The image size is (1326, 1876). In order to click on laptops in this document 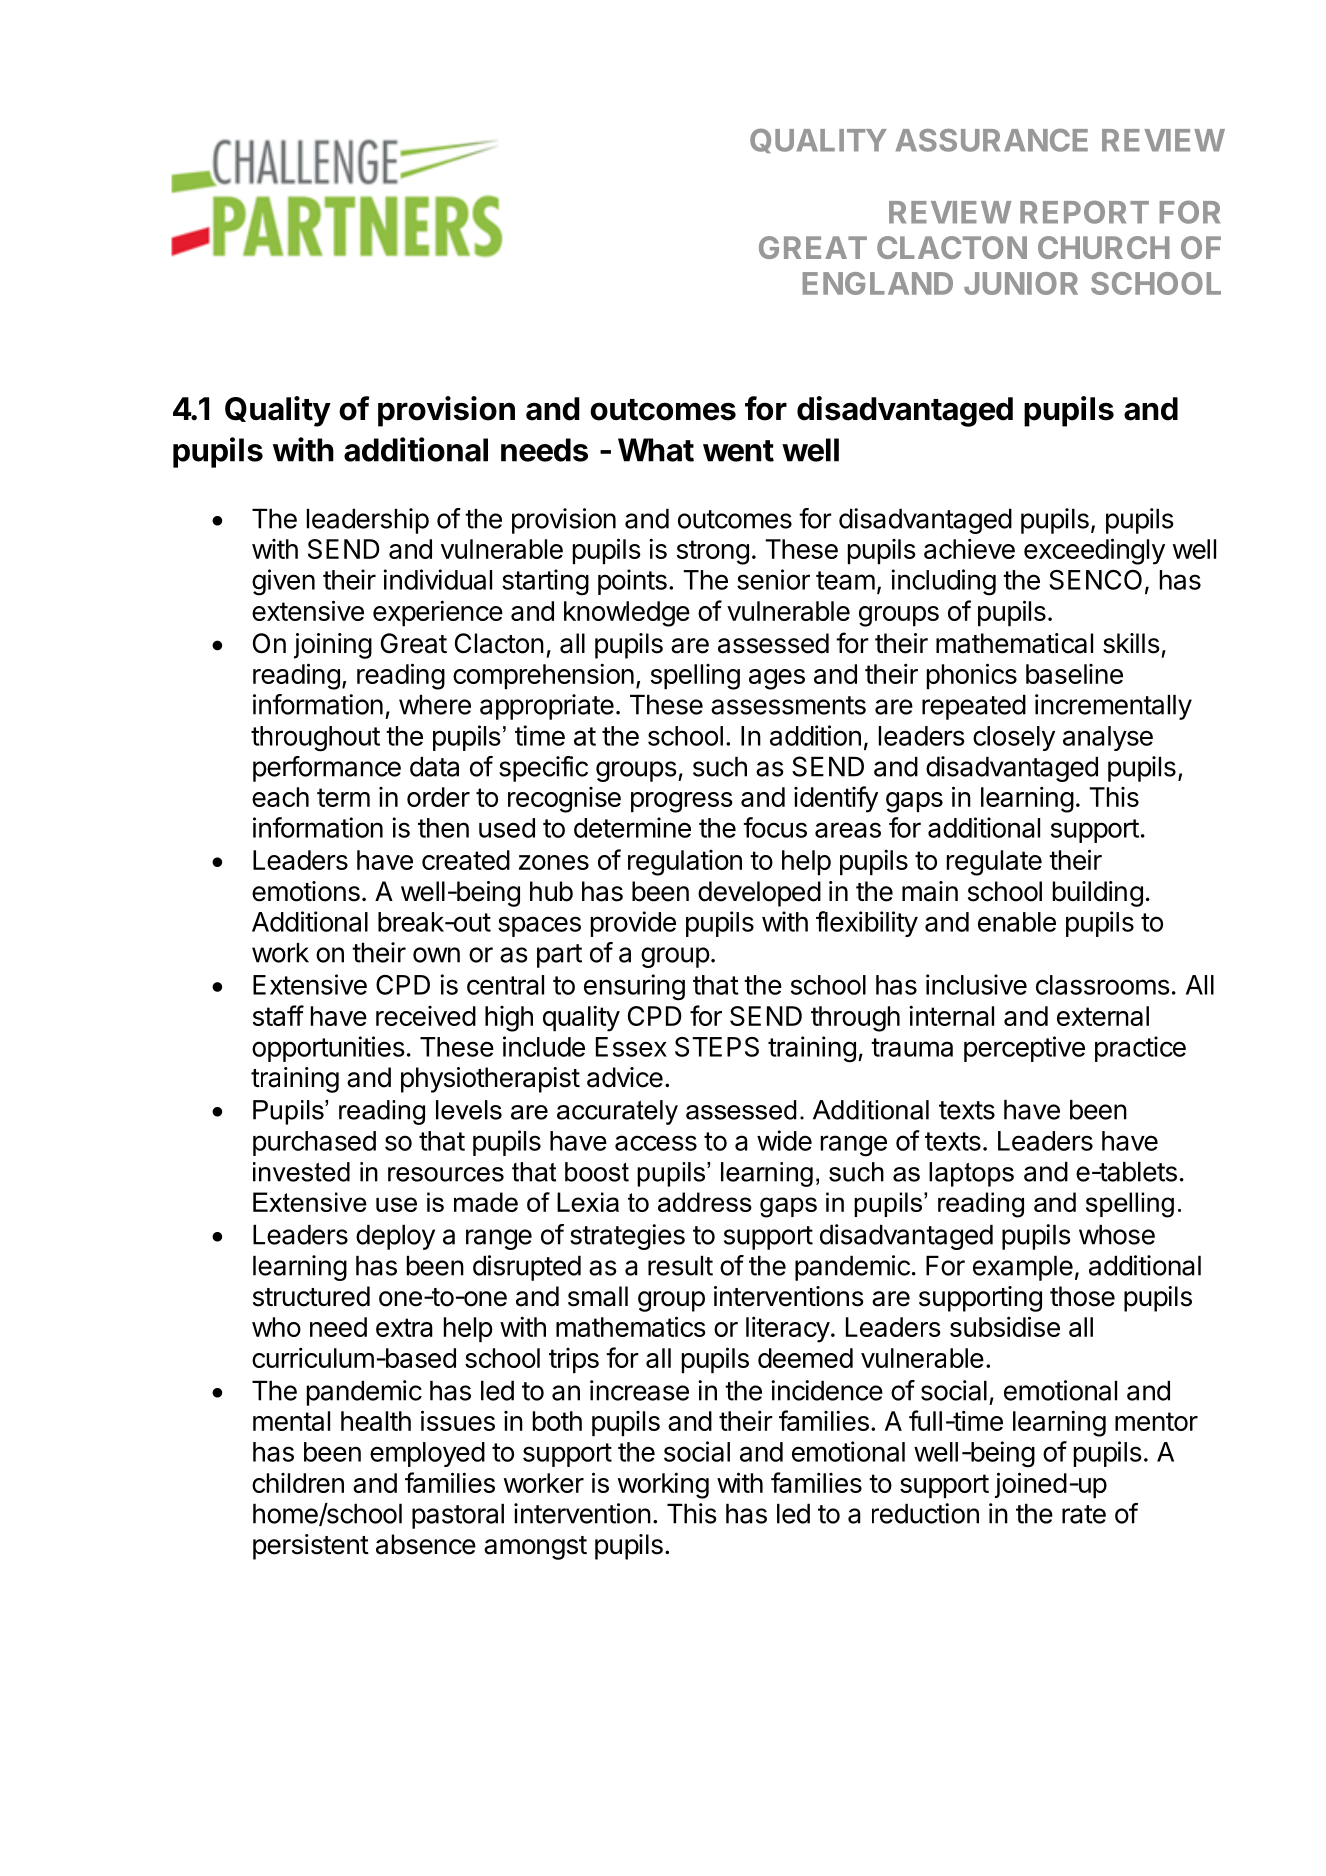, I will do `click(971, 1174)`.
